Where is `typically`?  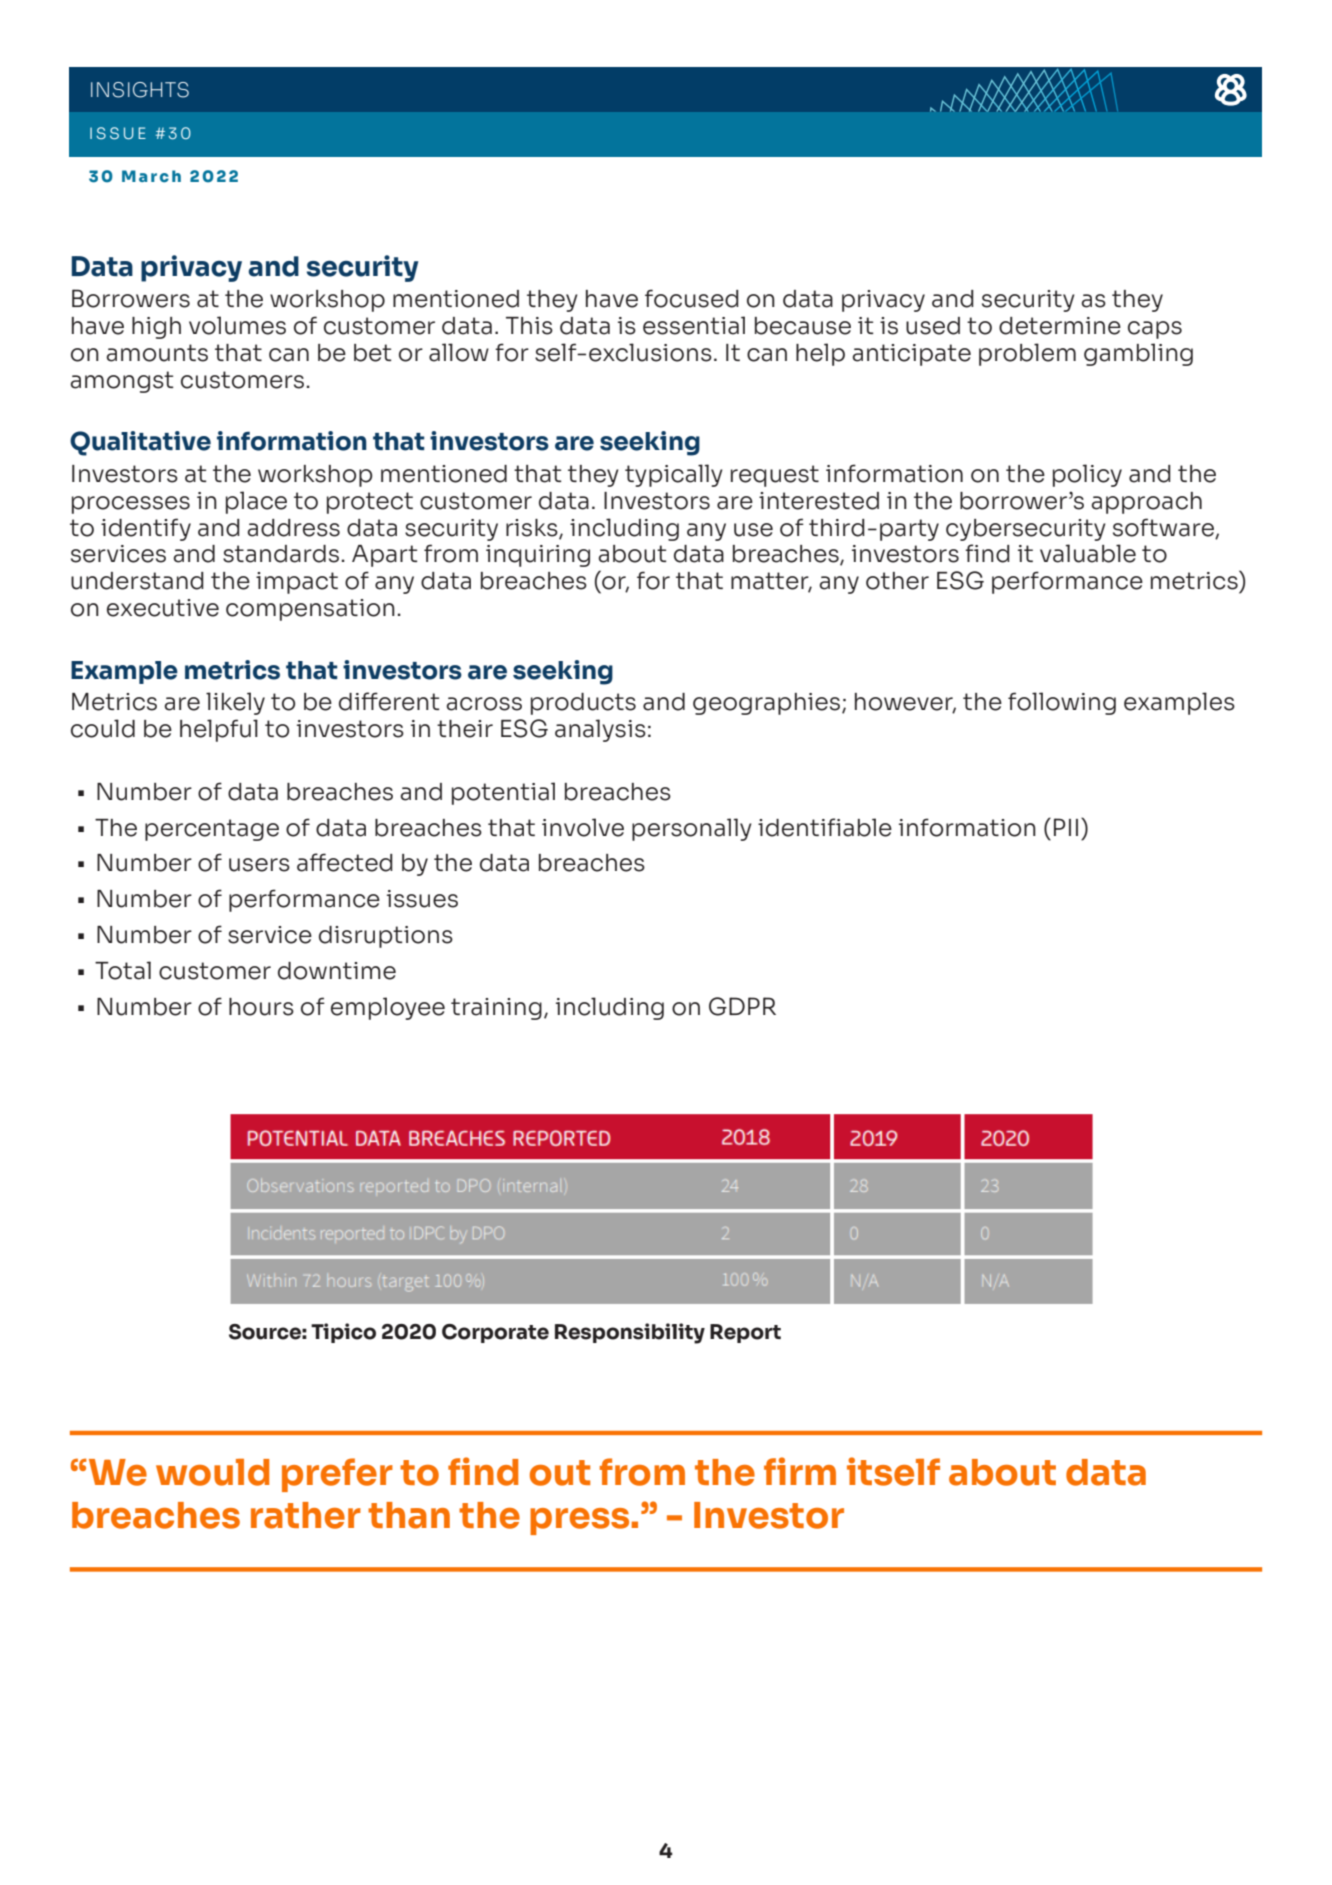
typically is located at coordinates (674, 475).
